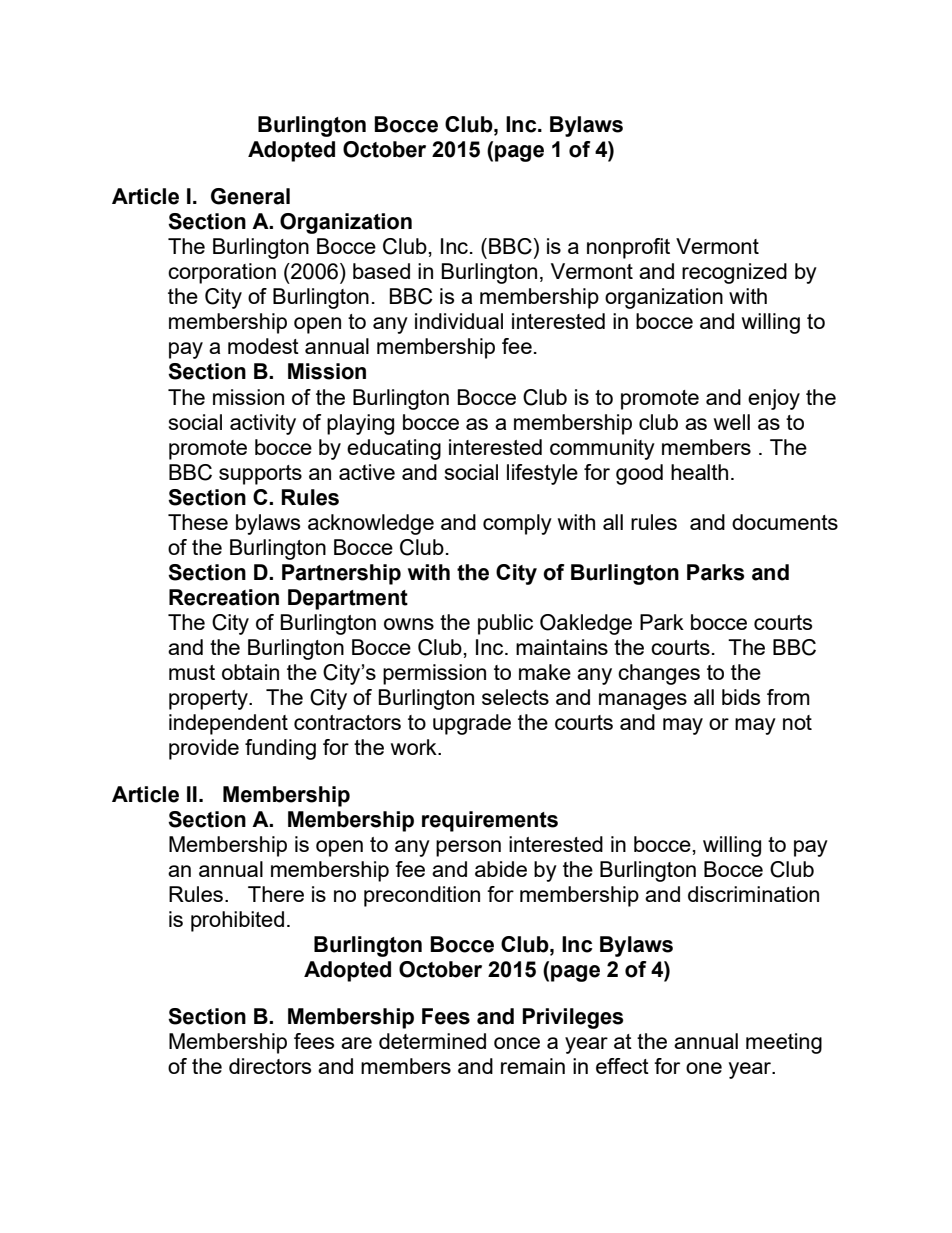  Describe the element at coordinates (250, 672) in the screenshot. I see `obtain` at that location.
